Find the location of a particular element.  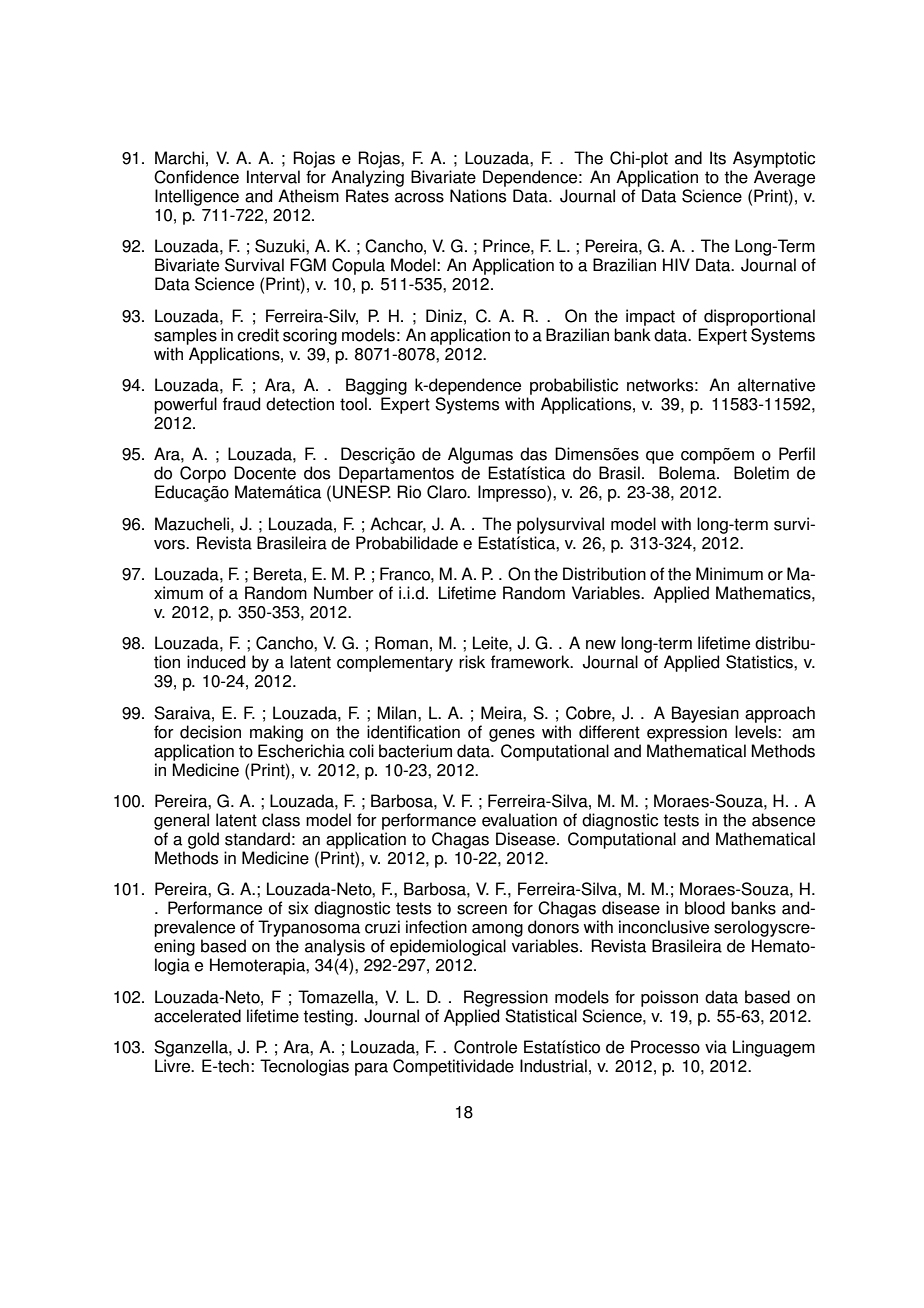

Its is located at coordinates (718, 158).
